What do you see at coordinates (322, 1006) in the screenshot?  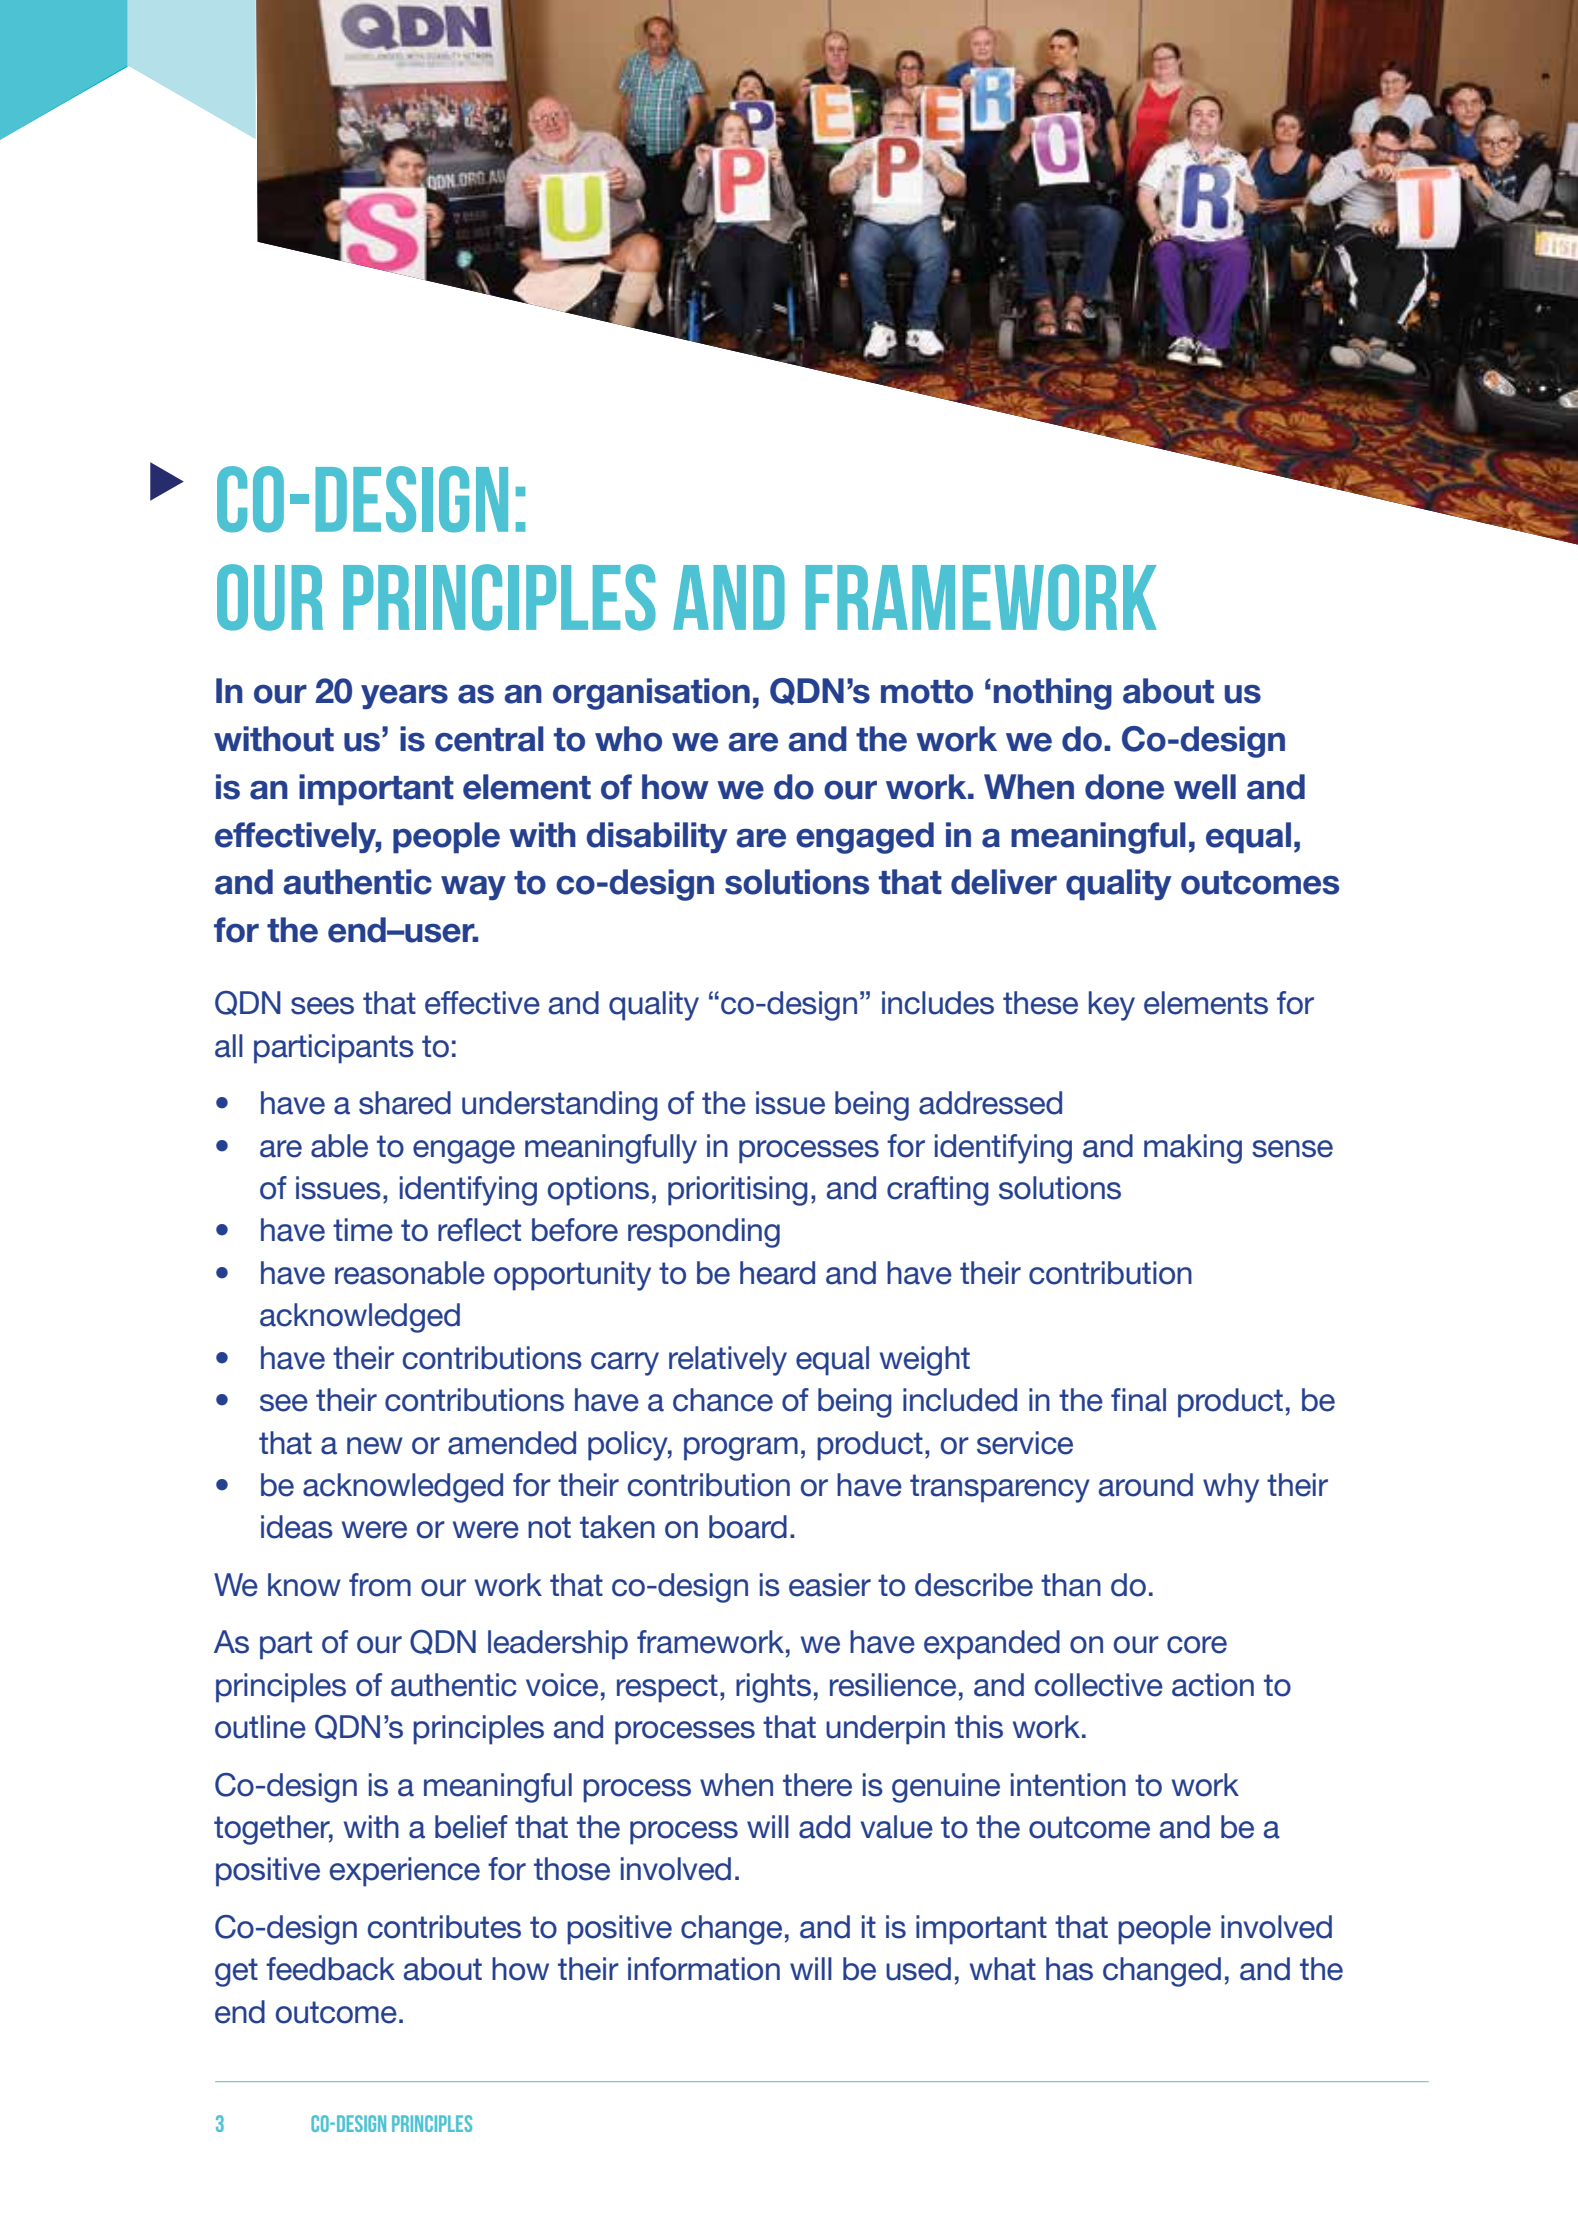 I see `sees` at bounding box center [322, 1006].
